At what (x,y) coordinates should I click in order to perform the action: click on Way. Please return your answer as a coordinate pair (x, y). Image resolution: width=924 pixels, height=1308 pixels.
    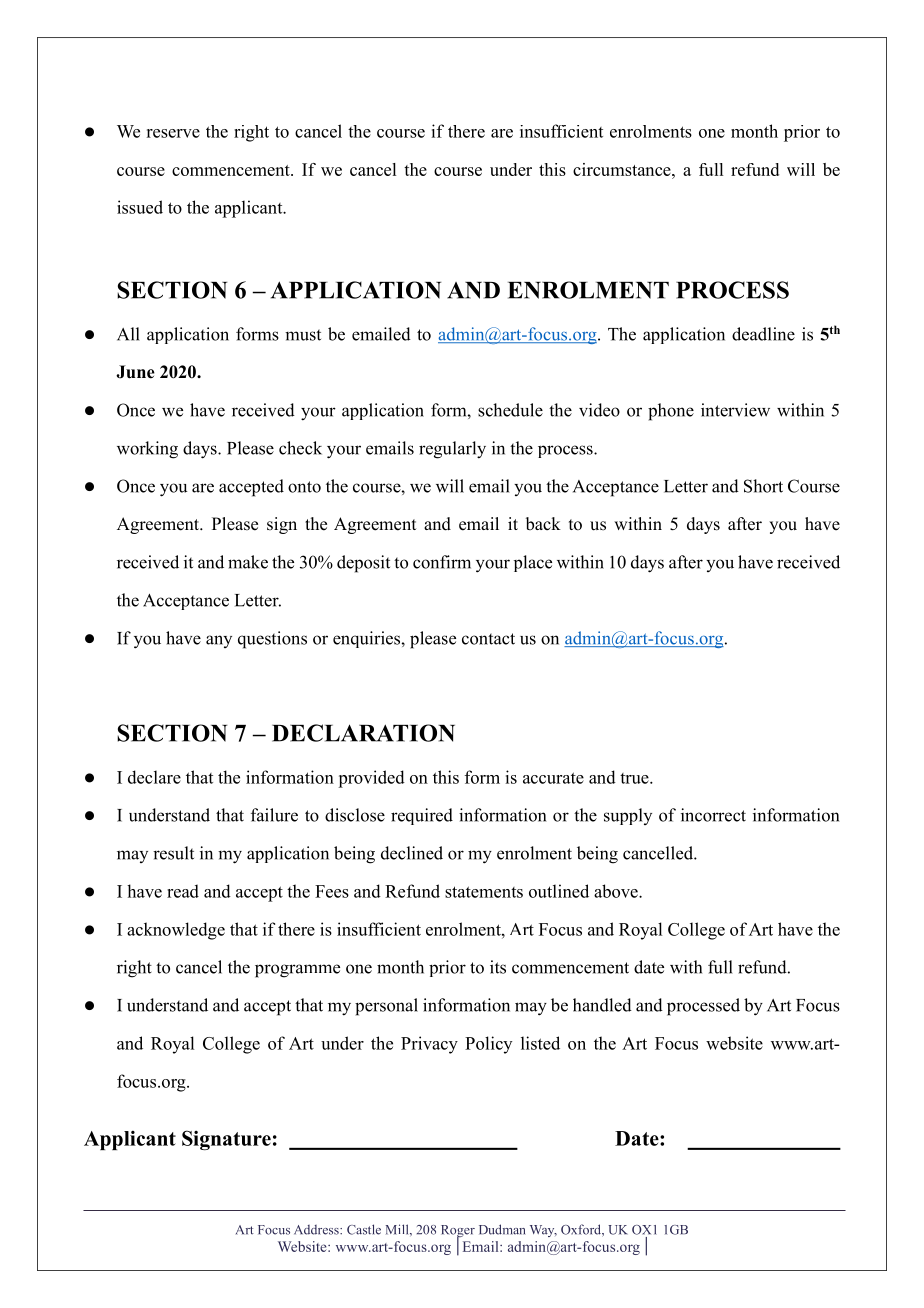
    Looking at the image, I should click on (543, 1231).
